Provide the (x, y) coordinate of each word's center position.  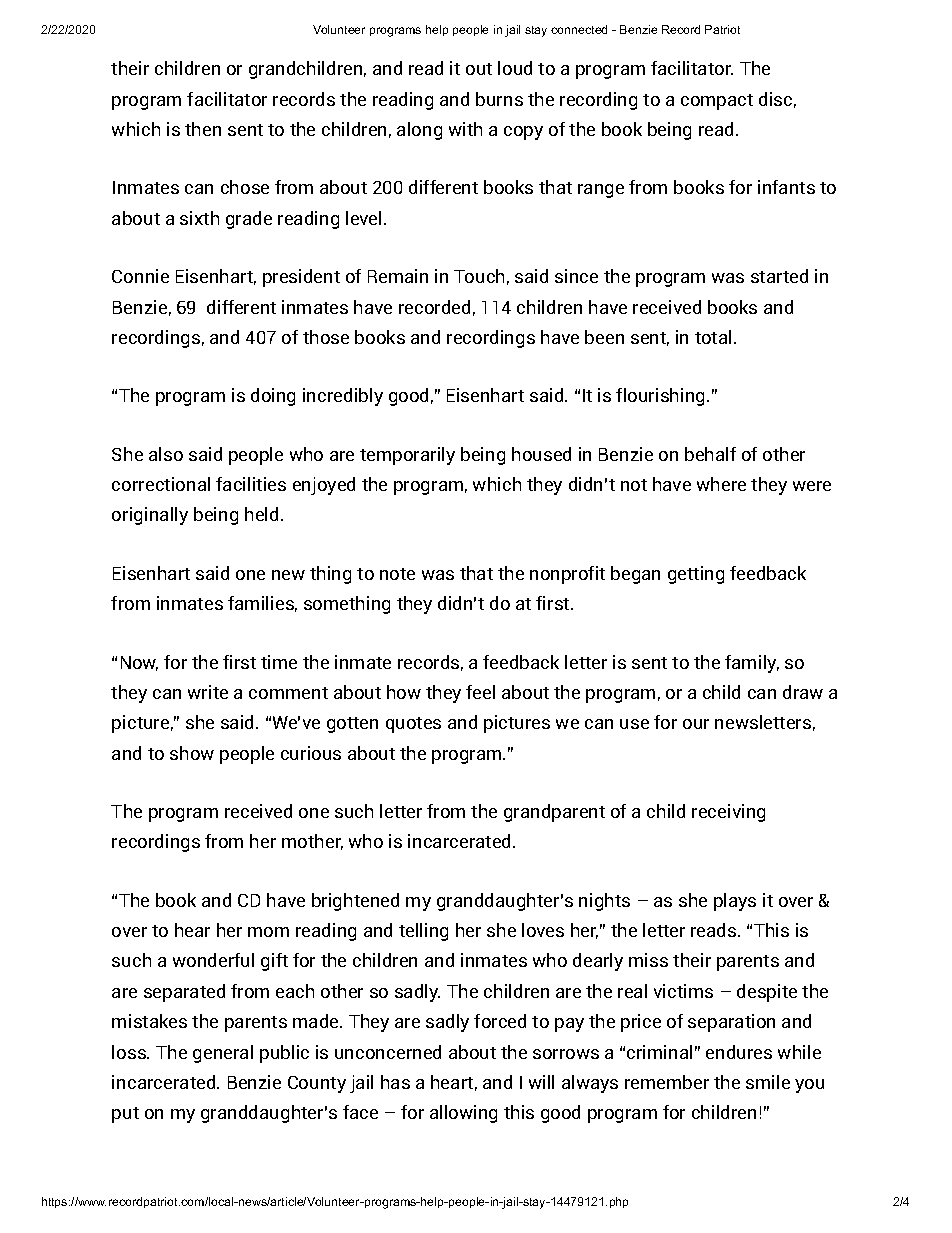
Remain (398, 276)
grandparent (554, 813)
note (397, 574)
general (223, 1054)
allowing (463, 1114)
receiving (728, 813)
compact (717, 102)
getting (696, 575)
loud (515, 68)
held (261, 514)
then (203, 129)
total (713, 337)
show (192, 753)
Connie (140, 276)
